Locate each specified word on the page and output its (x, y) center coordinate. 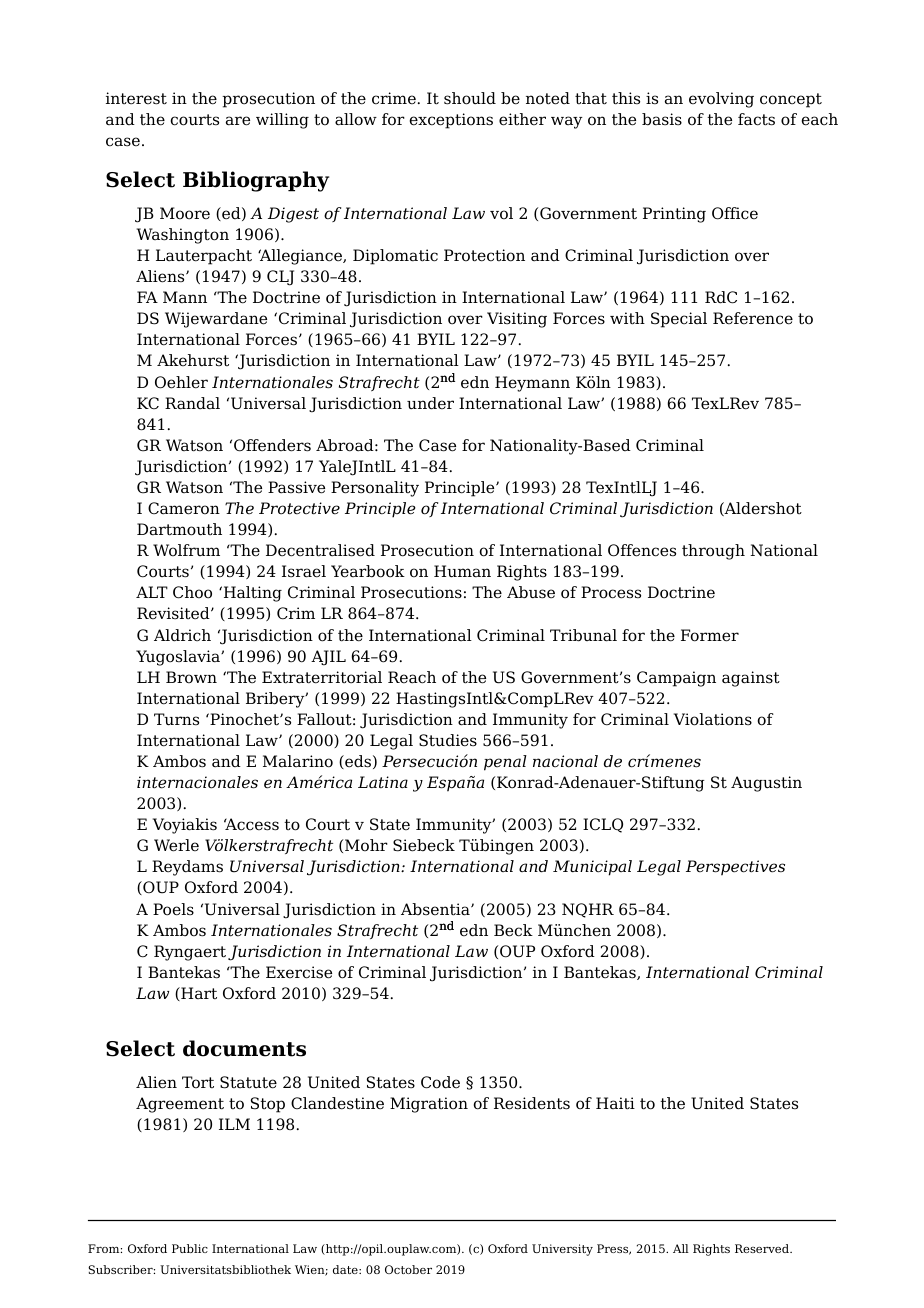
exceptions (451, 121)
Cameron (184, 508)
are (238, 121)
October (408, 1269)
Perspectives (735, 868)
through (713, 552)
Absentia (436, 909)
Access (251, 824)
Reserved (763, 1248)
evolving (721, 100)
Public (190, 1248)
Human (462, 571)
